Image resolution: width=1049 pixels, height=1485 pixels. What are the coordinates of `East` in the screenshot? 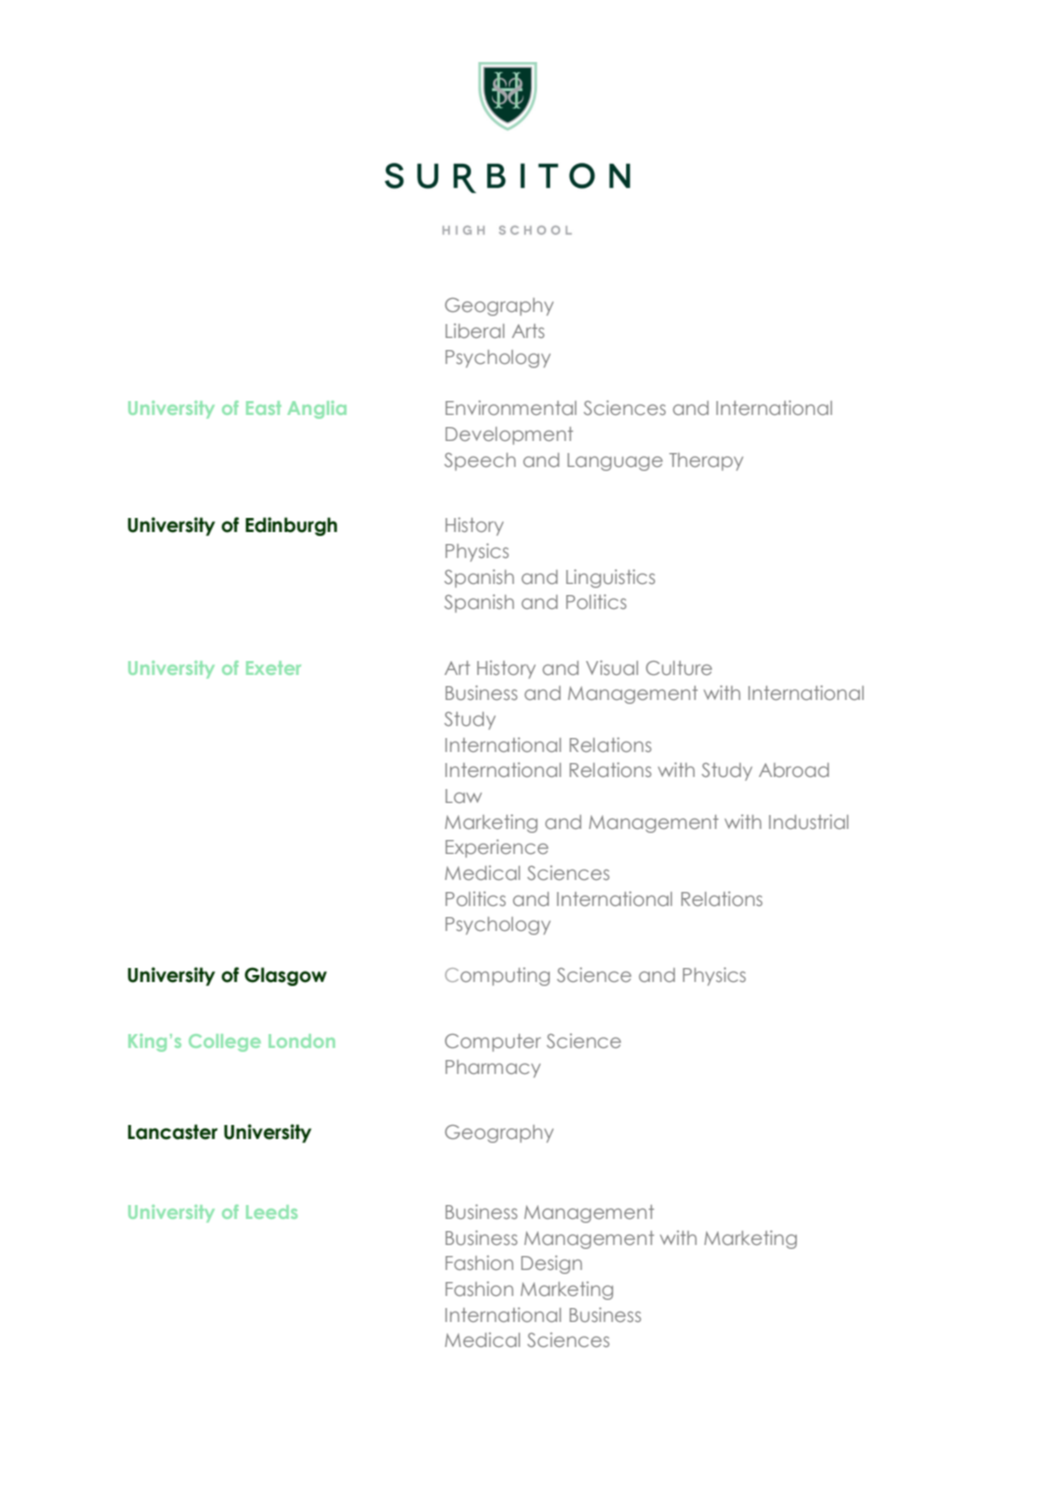 It's located at (263, 408).
